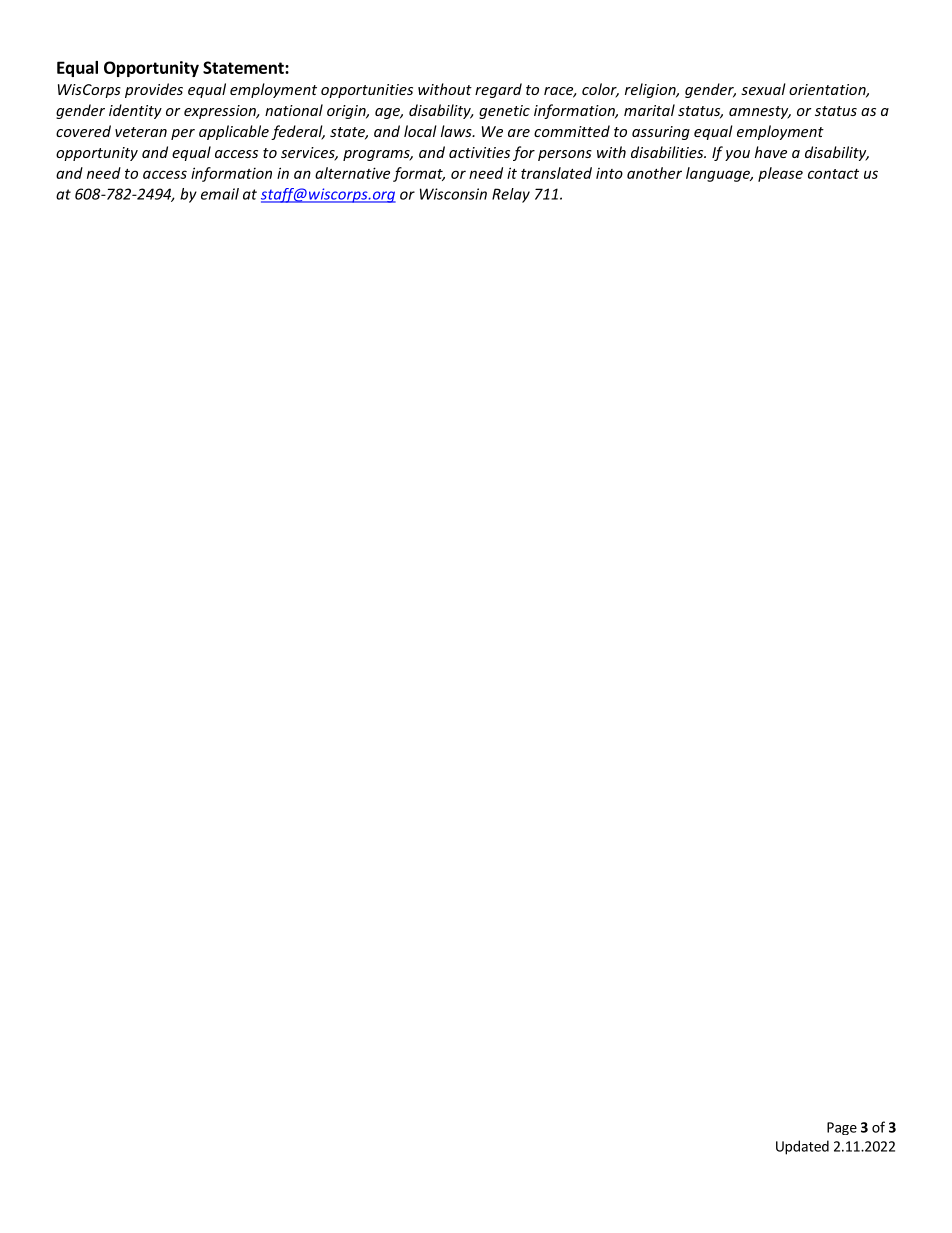 Image resolution: width=952 pixels, height=1233 pixels. What do you see at coordinates (842, 1128) in the page?
I see `Page` at bounding box center [842, 1128].
